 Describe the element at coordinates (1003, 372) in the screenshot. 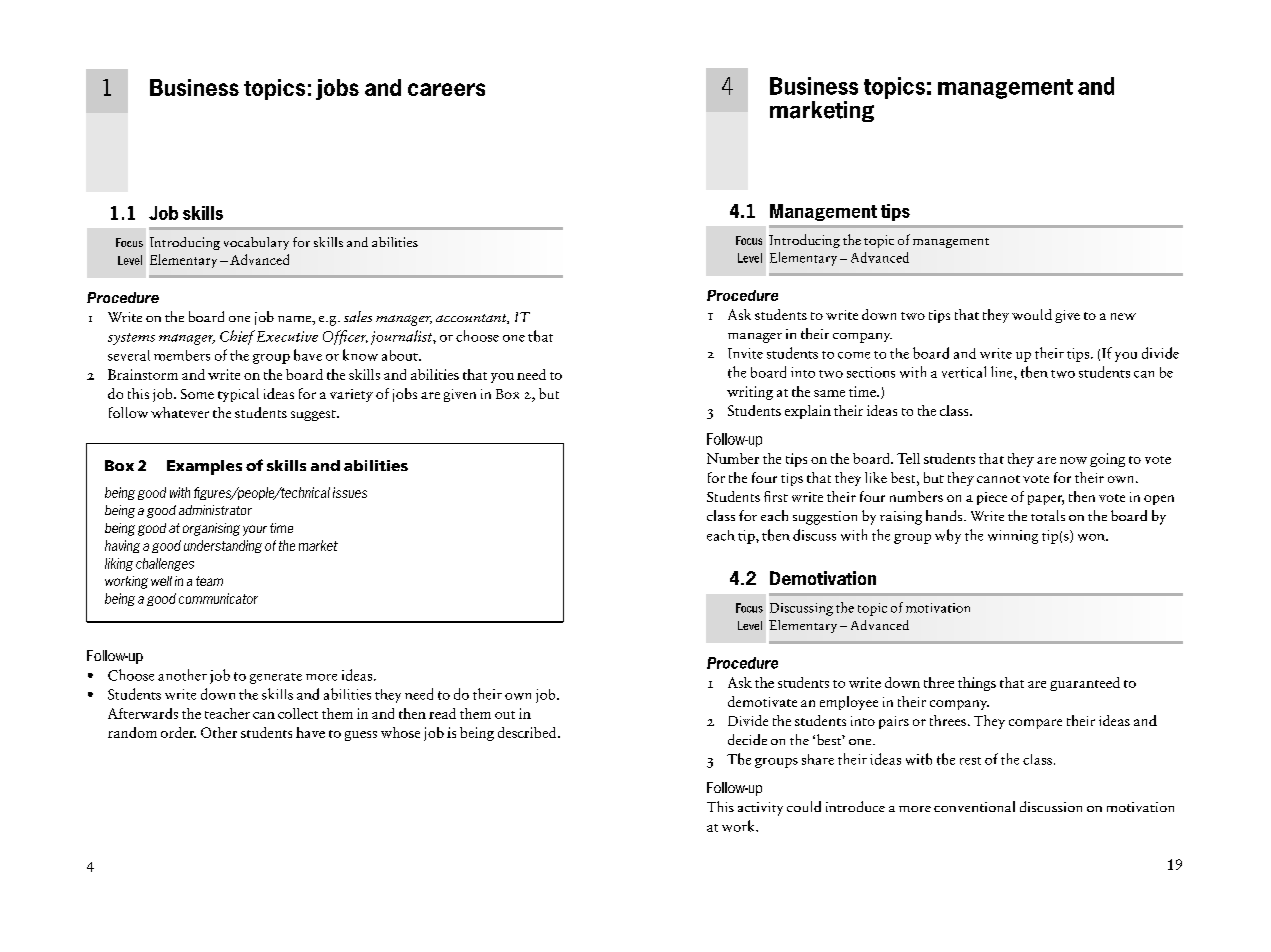

I see `line` at that location.
